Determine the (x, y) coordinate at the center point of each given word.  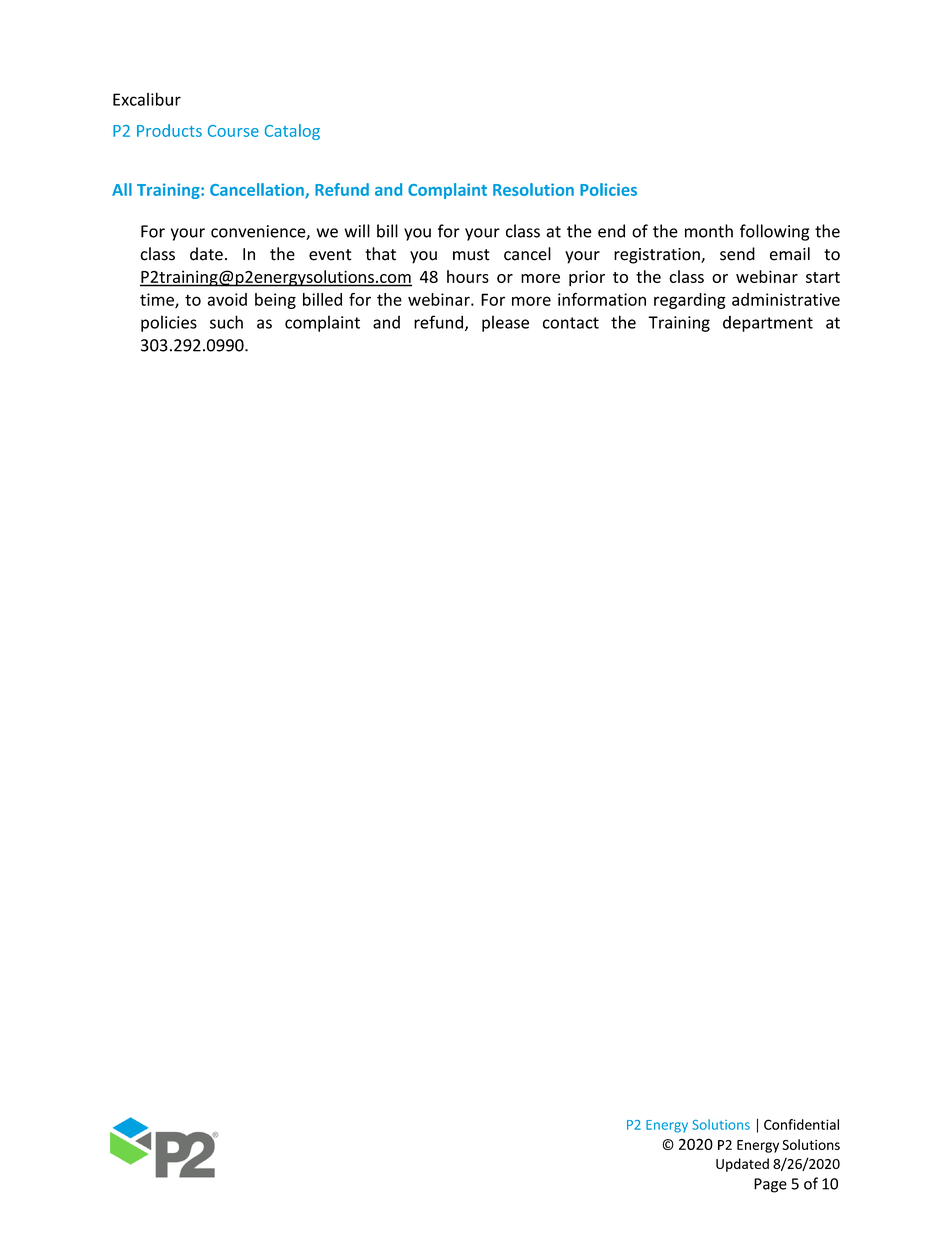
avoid (227, 299)
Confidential (801, 1124)
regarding (690, 301)
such (226, 322)
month (709, 231)
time (158, 300)
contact (571, 323)
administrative (786, 299)
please (505, 323)
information (602, 299)
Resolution (533, 189)
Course (233, 131)
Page (770, 1185)
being (275, 301)
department (768, 323)
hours (468, 276)
